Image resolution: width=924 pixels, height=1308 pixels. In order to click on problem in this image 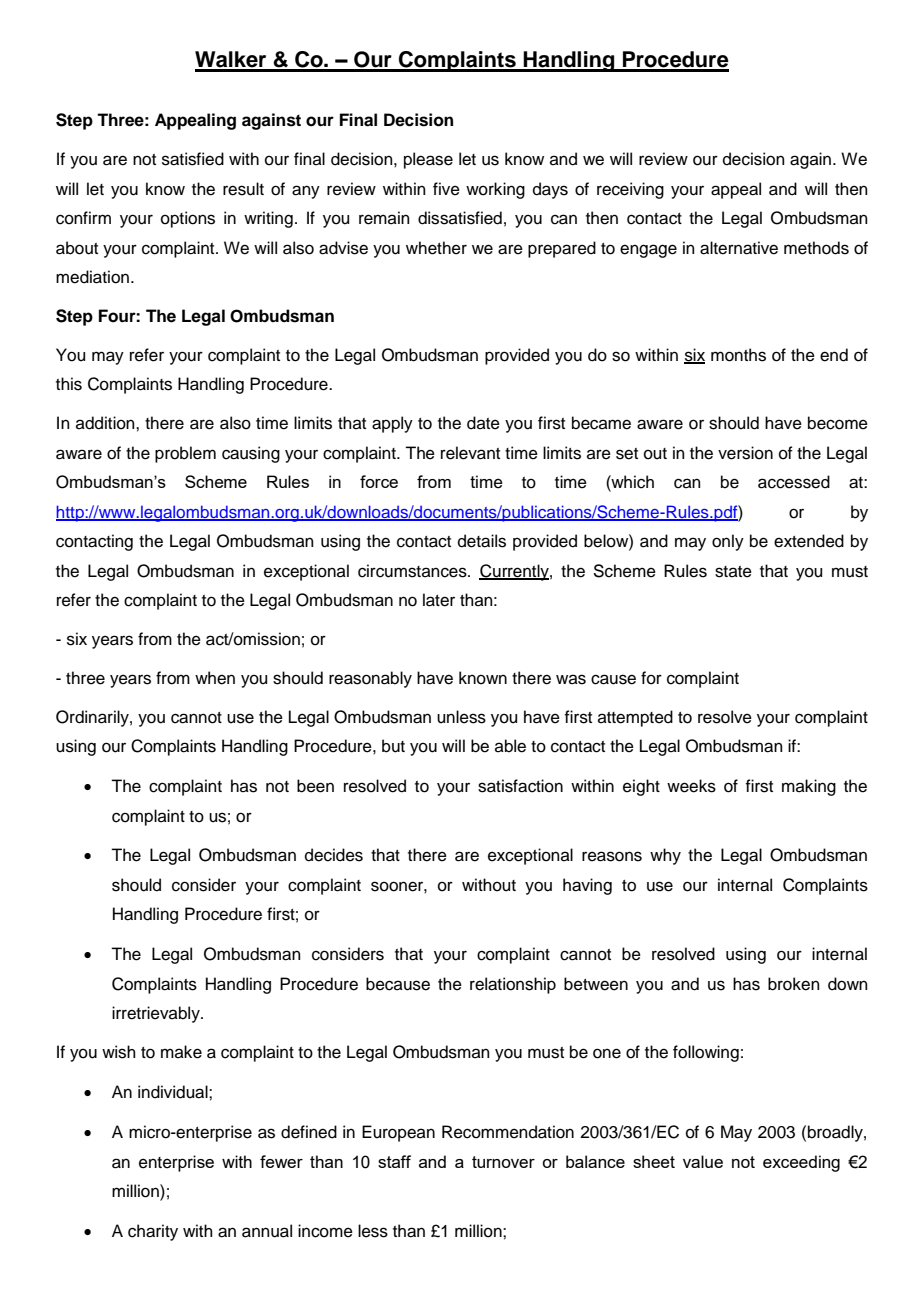, I will do `click(185, 454)`.
